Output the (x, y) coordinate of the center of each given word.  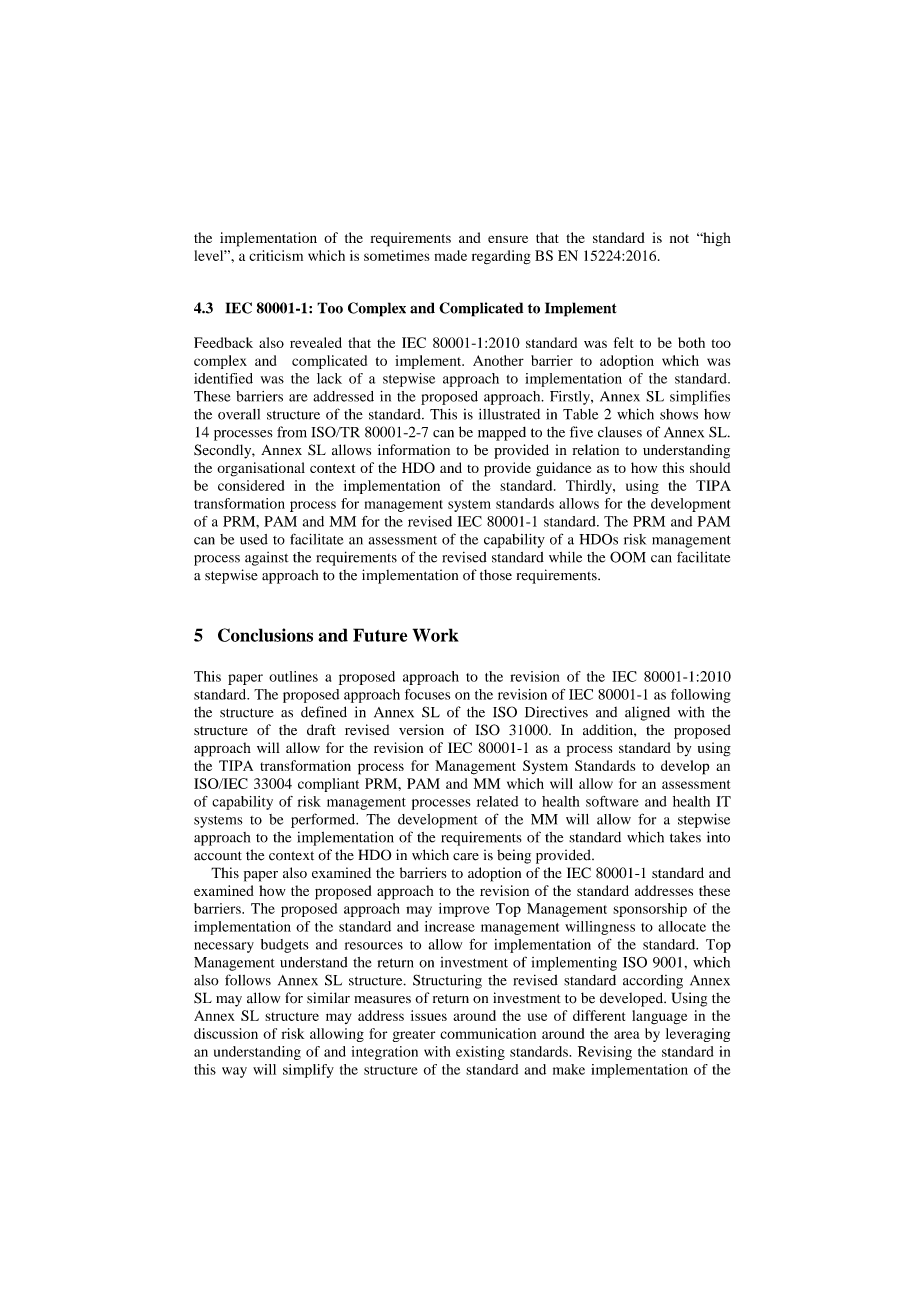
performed (324, 820)
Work (435, 635)
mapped (502, 434)
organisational (261, 469)
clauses (620, 432)
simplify (308, 1071)
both (691, 342)
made (451, 255)
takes (685, 837)
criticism (276, 255)
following (701, 696)
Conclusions (265, 635)
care (466, 857)
